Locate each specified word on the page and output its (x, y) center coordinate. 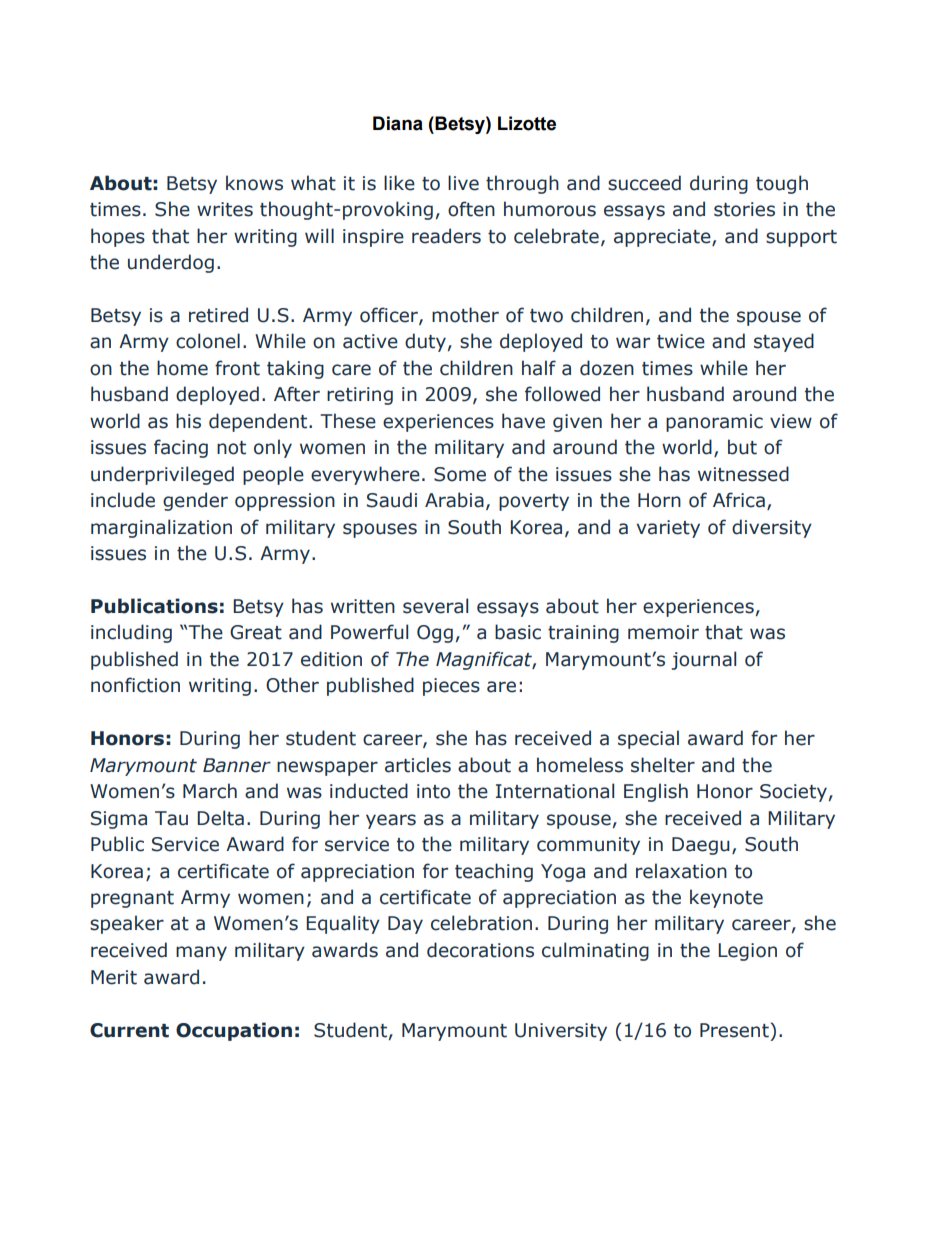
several (435, 606)
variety (668, 529)
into (433, 791)
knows (254, 183)
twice (681, 341)
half (539, 368)
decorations (480, 950)
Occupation (234, 1031)
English (656, 792)
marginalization (161, 528)
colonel (208, 341)
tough (782, 184)
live (463, 183)
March (210, 791)
